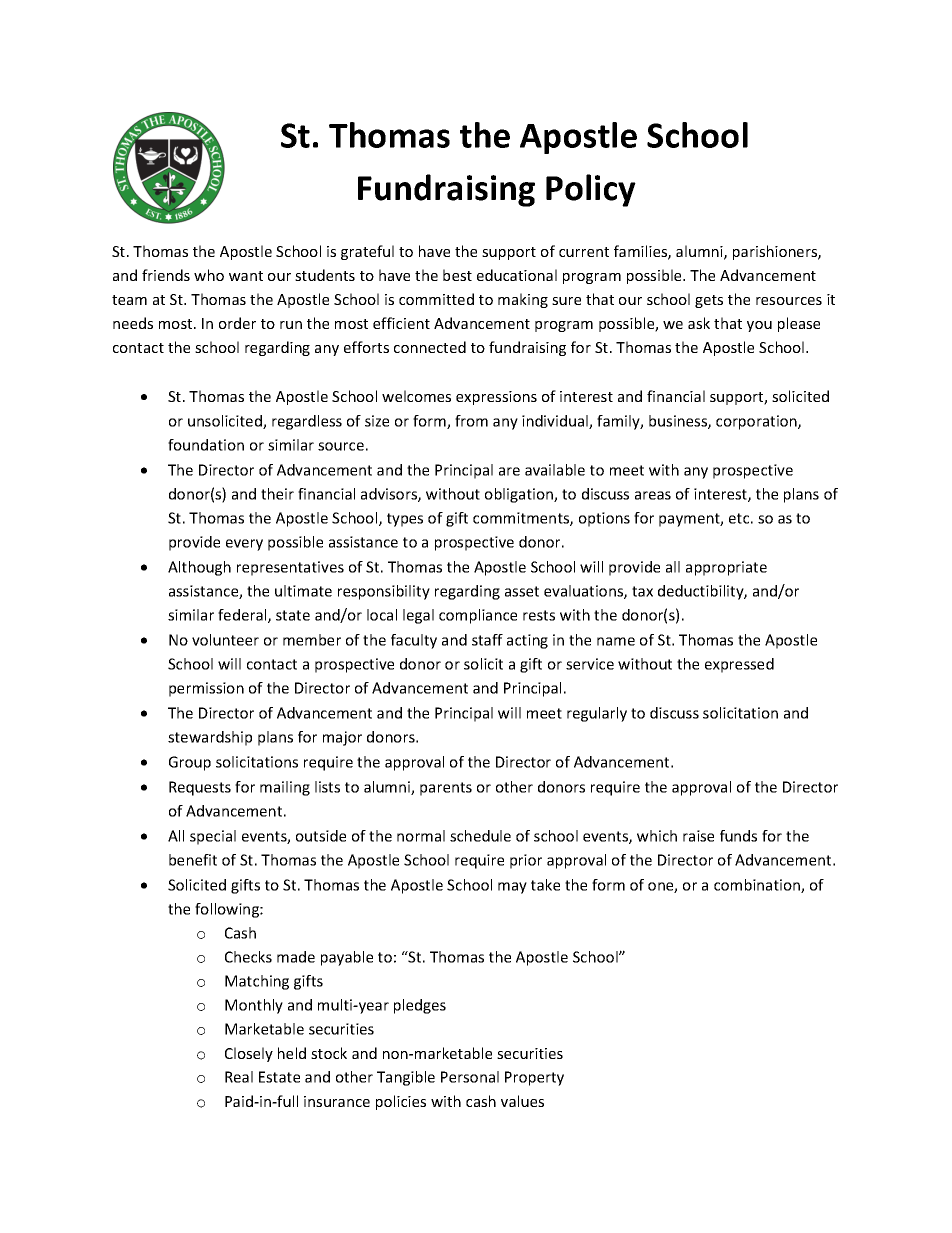 This document has height=1233, width=952. What do you see at coordinates (738, 836) in the document?
I see `funds` at bounding box center [738, 836].
